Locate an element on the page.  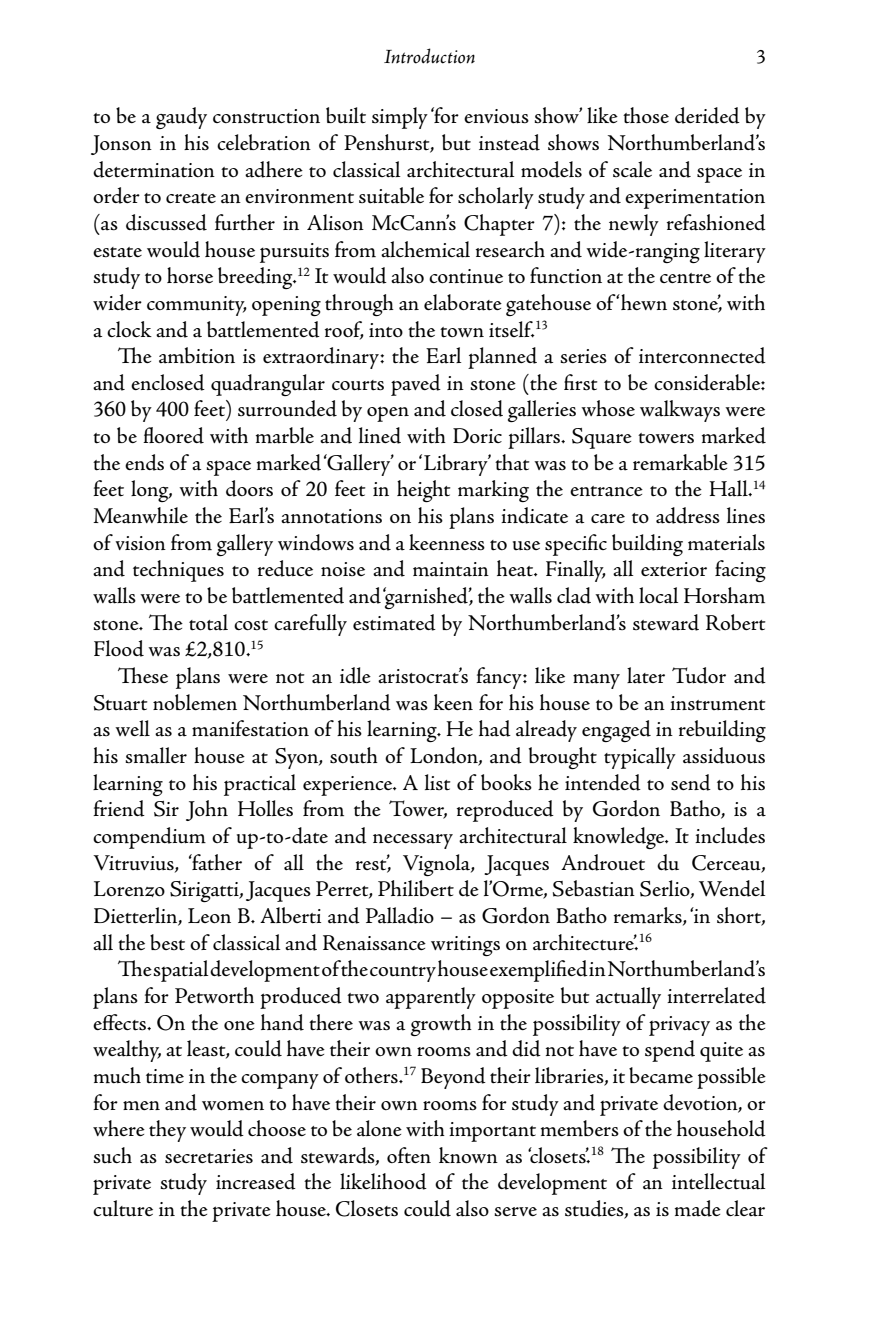
remarks is located at coordinates (649, 916).
